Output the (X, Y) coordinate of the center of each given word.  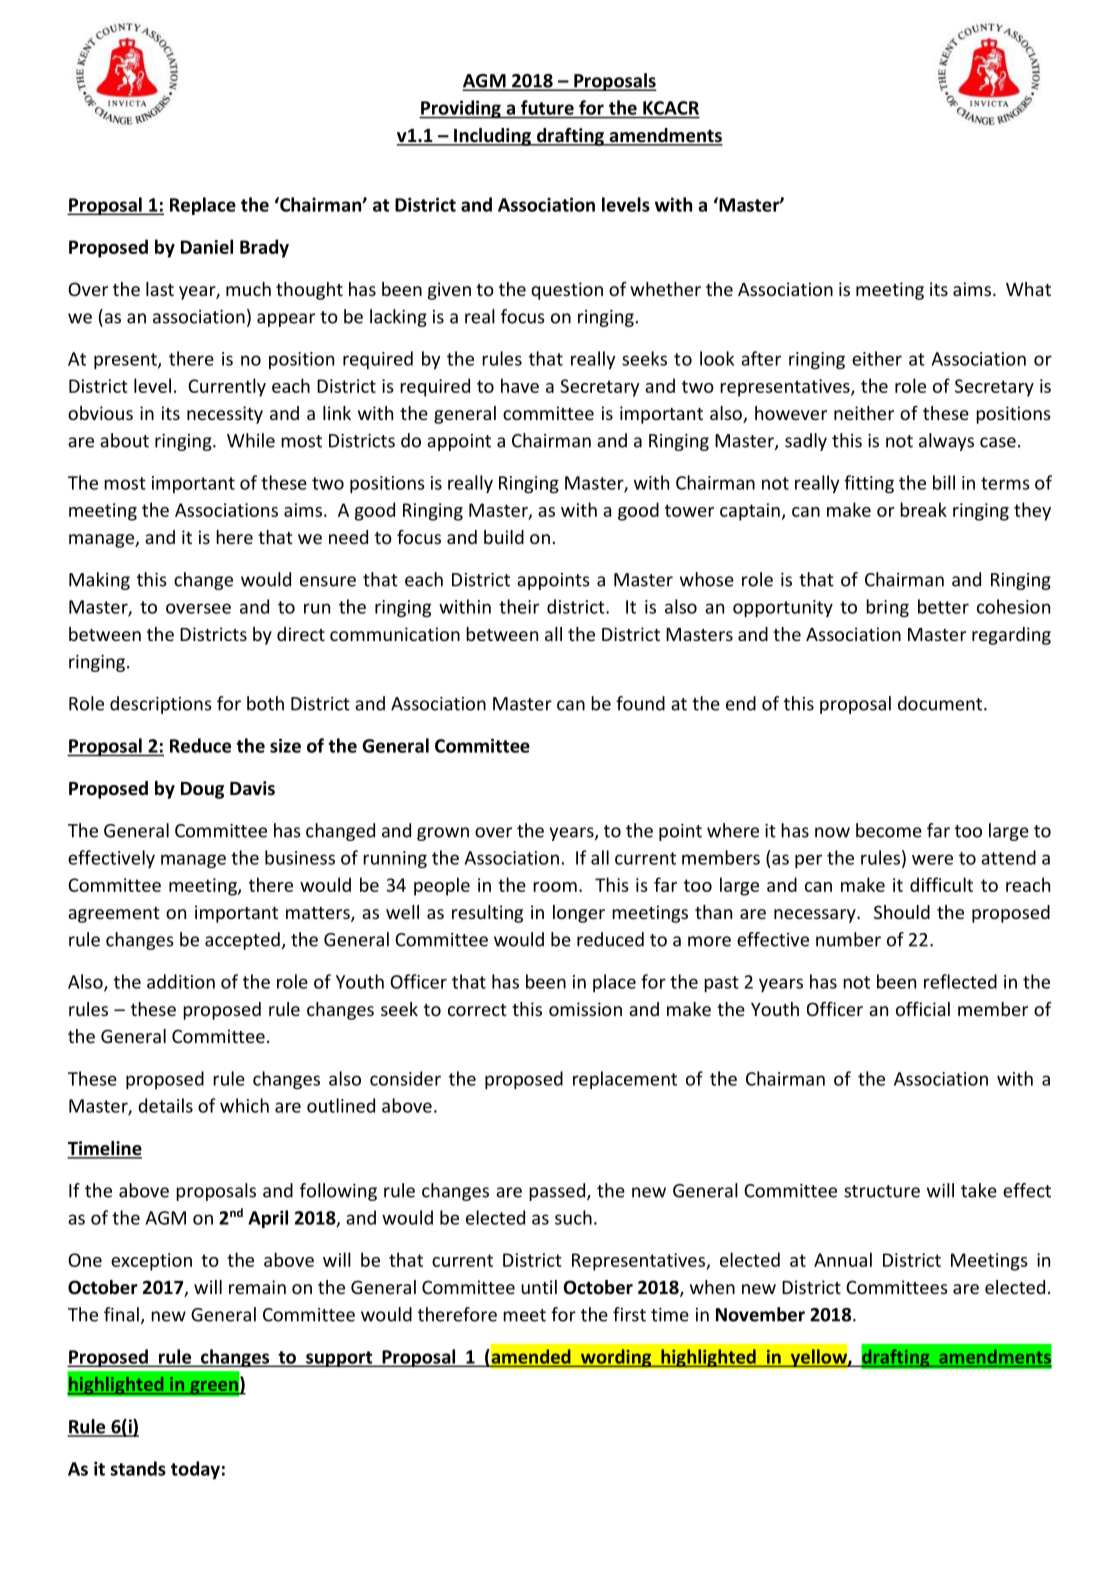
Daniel (207, 246)
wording (616, 1358)
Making (99, 581)
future (547, 107)
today (195, 1470)
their (519, 606)
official (923, 1009)
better (943, 606)
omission (585, 1009)
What (1028, 289)
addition (181, 981)
